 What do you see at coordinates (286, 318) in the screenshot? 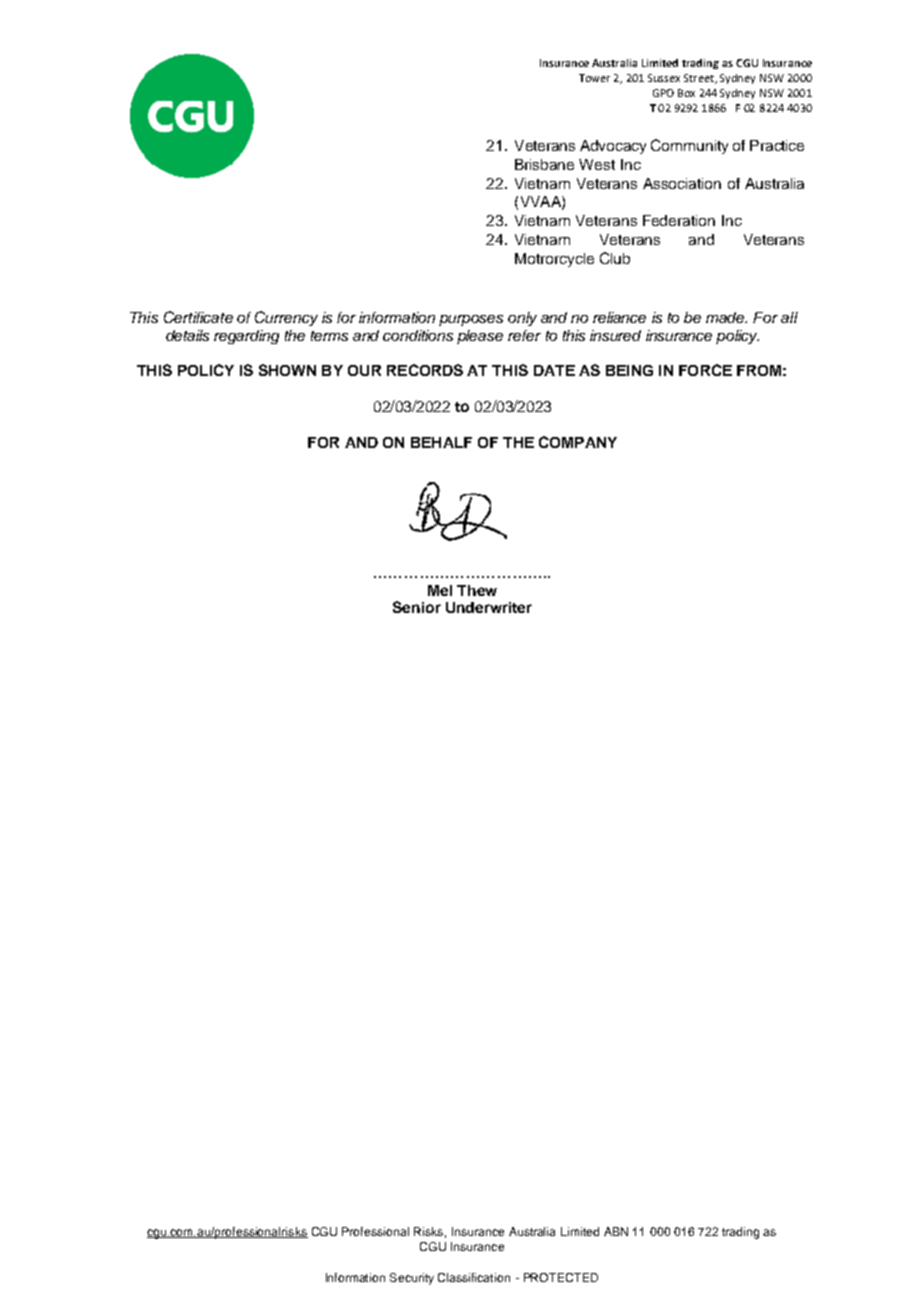
I see `Currency` at bounding box center [286, 318].
